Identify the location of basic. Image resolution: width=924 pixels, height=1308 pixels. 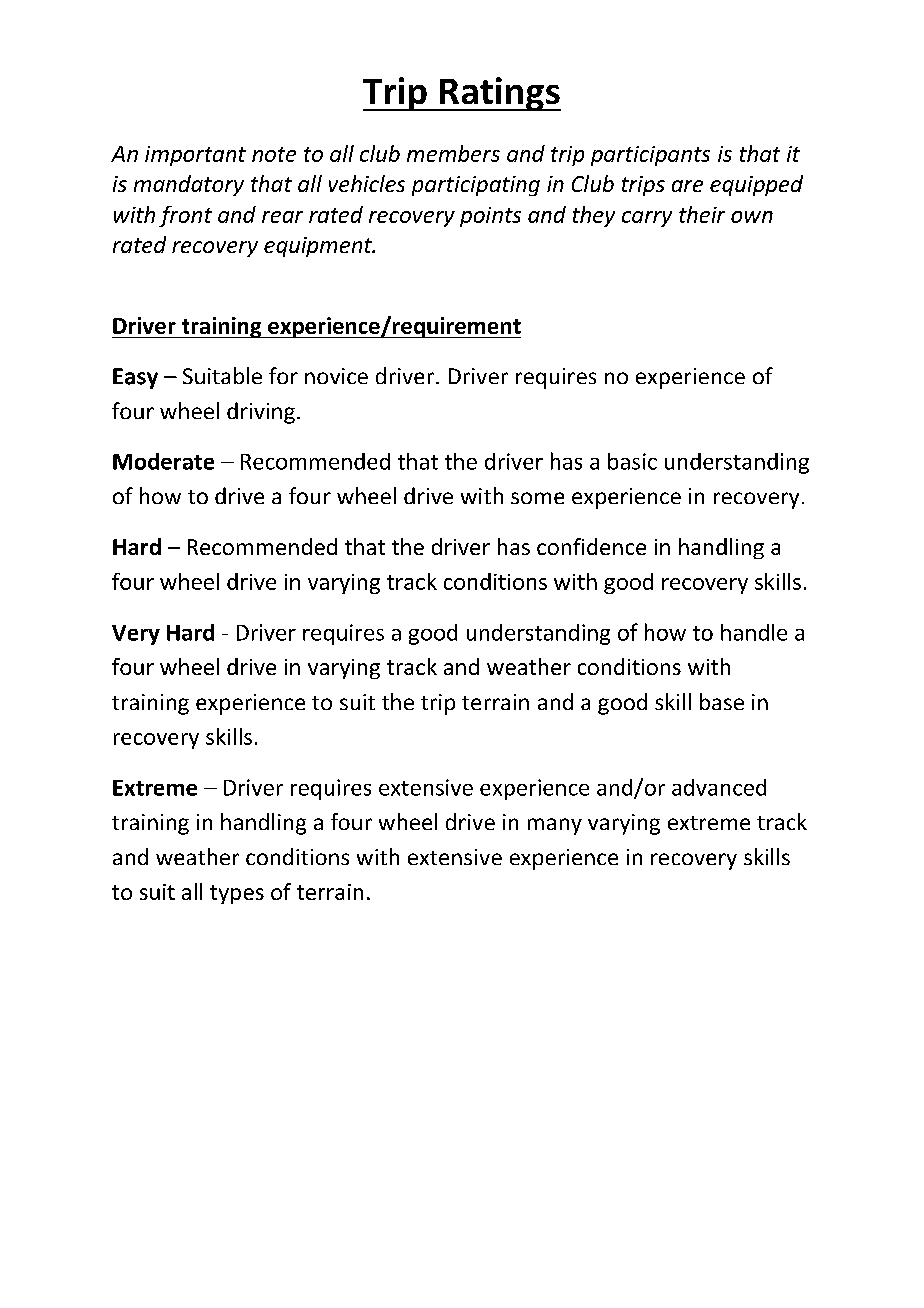
(632, 461).
